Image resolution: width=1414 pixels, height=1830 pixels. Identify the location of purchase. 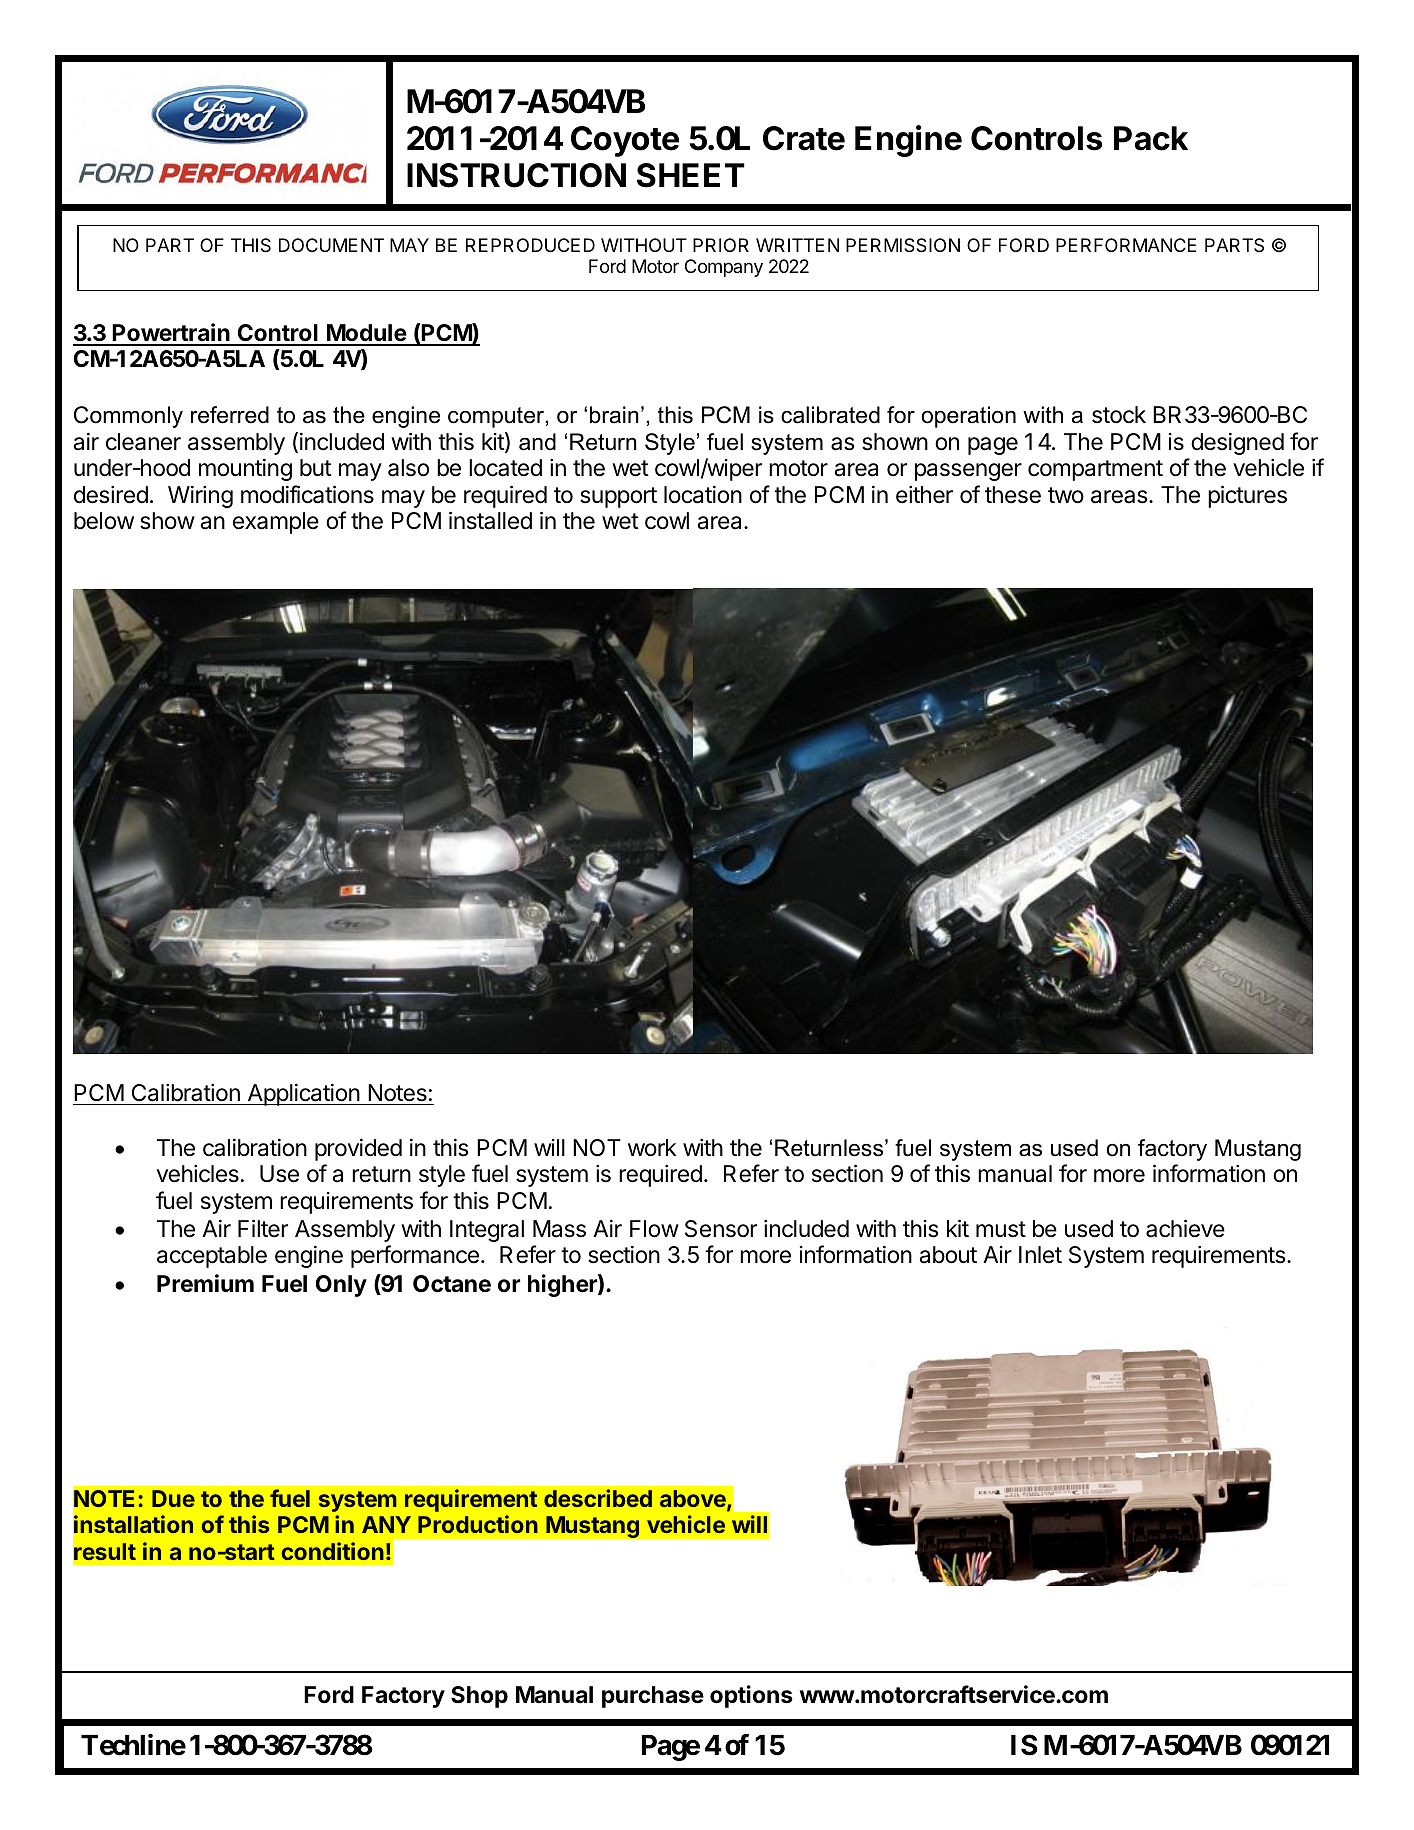
(653, 1697).
